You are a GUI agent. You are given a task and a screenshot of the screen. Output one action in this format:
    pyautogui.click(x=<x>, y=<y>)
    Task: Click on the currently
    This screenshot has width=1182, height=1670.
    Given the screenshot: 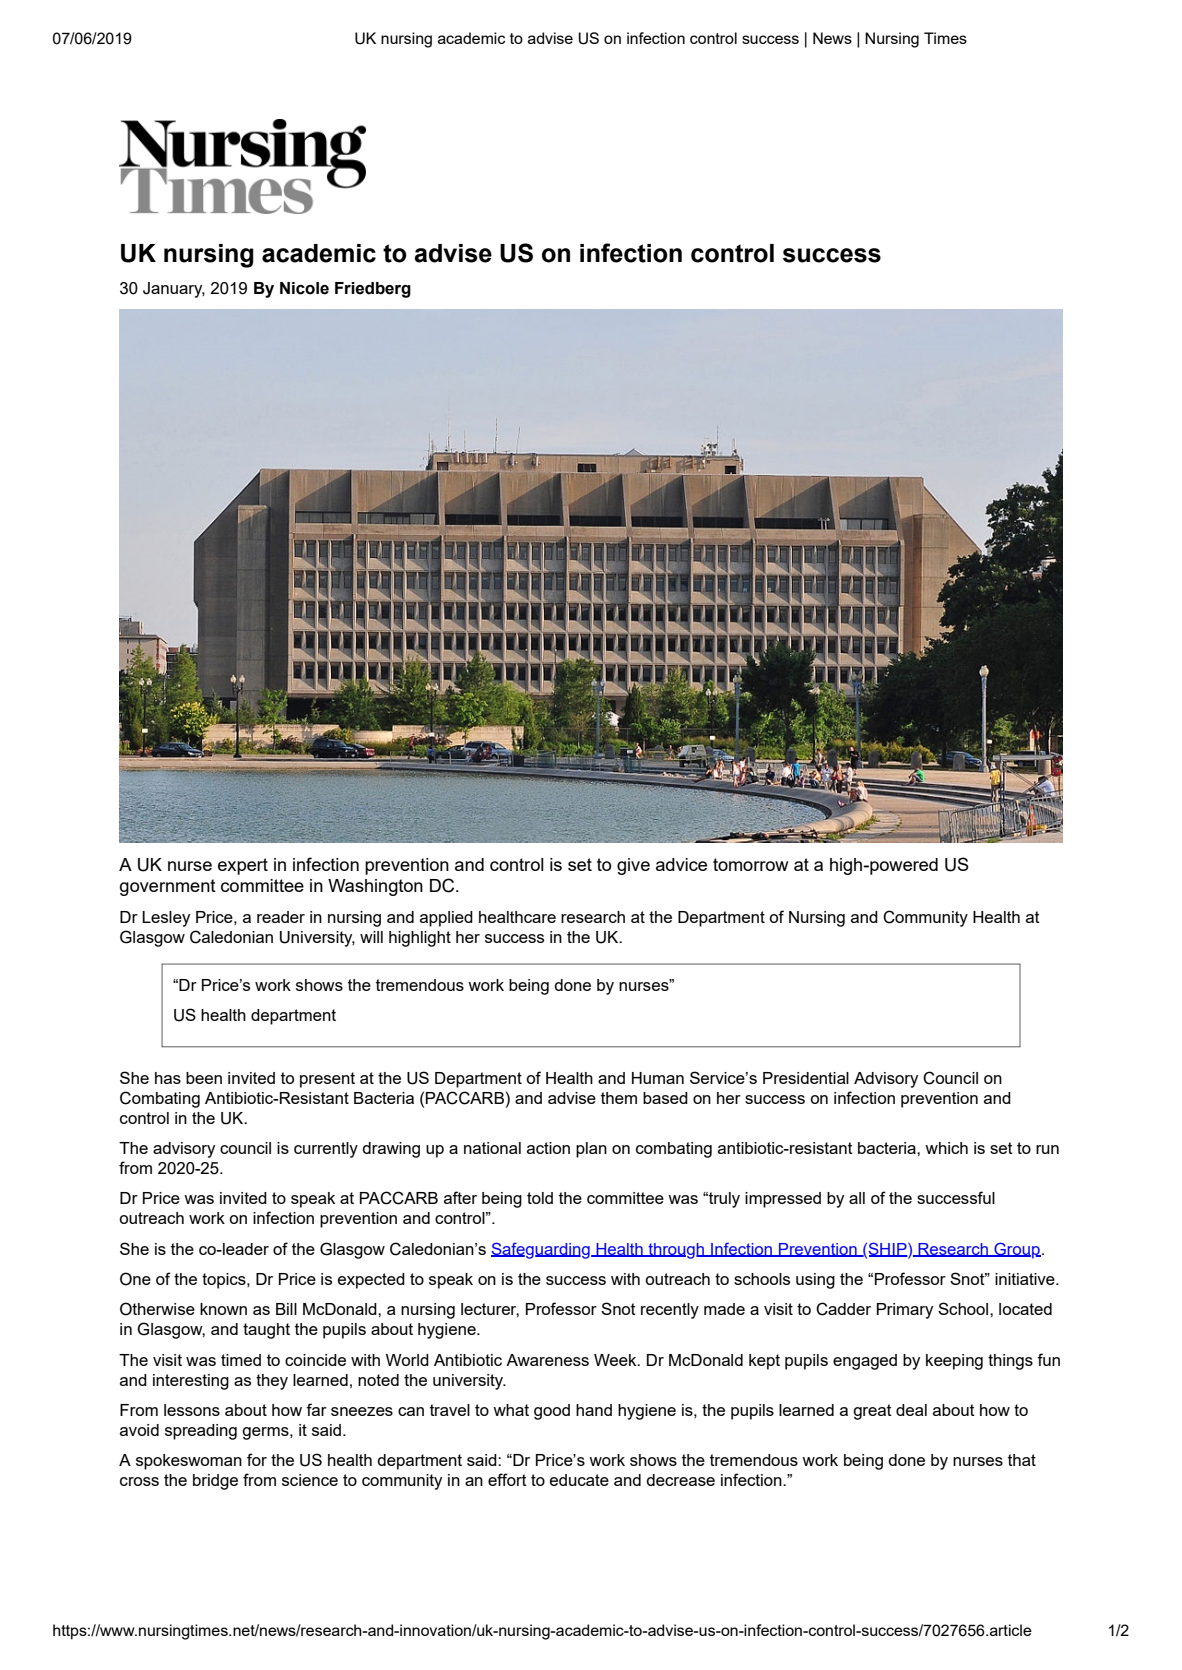 What is the action you would take?
    pyautogui.click(x=326, y=1150)
